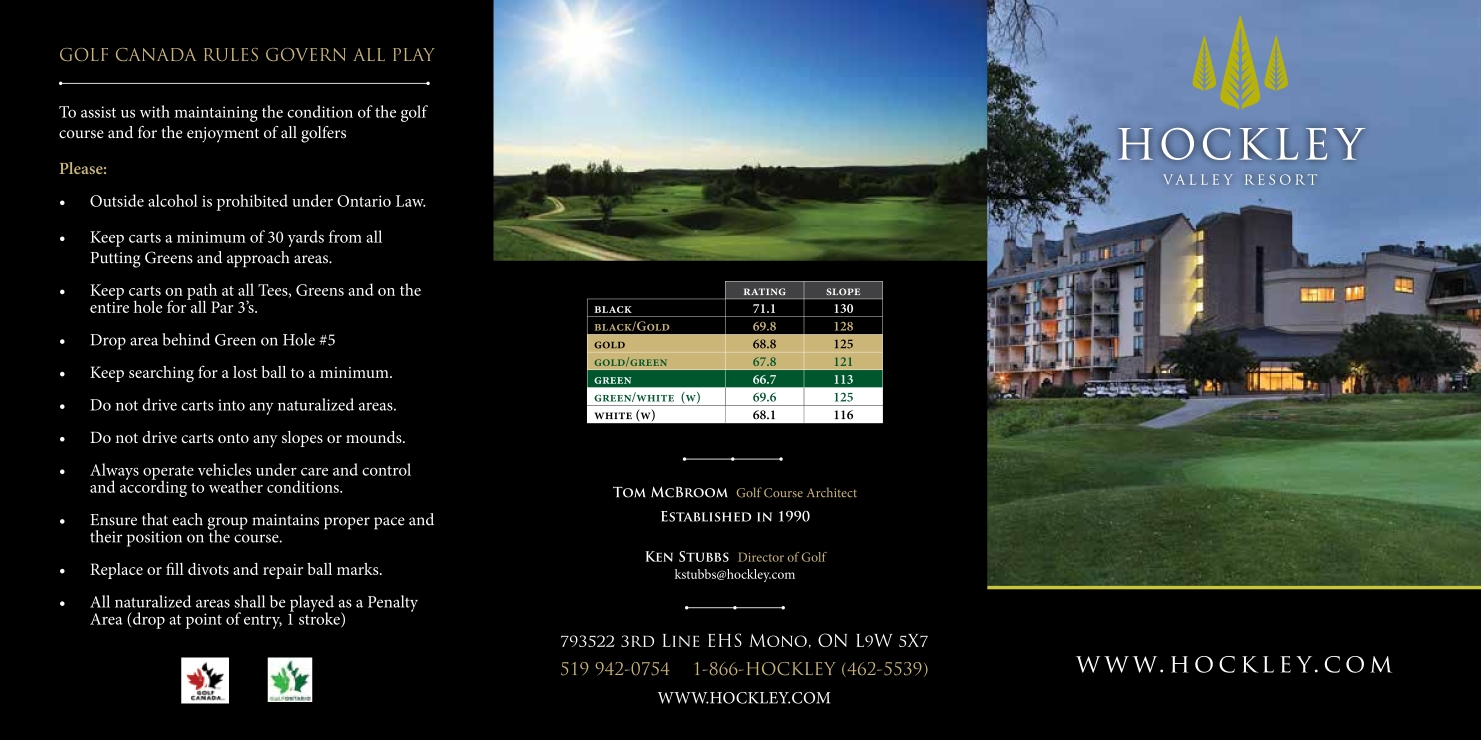 The height and width of the screenshot is (740, 1481). Describe the element at coordinates (168, 474) in the screenshot. I see `operate` at that location.
